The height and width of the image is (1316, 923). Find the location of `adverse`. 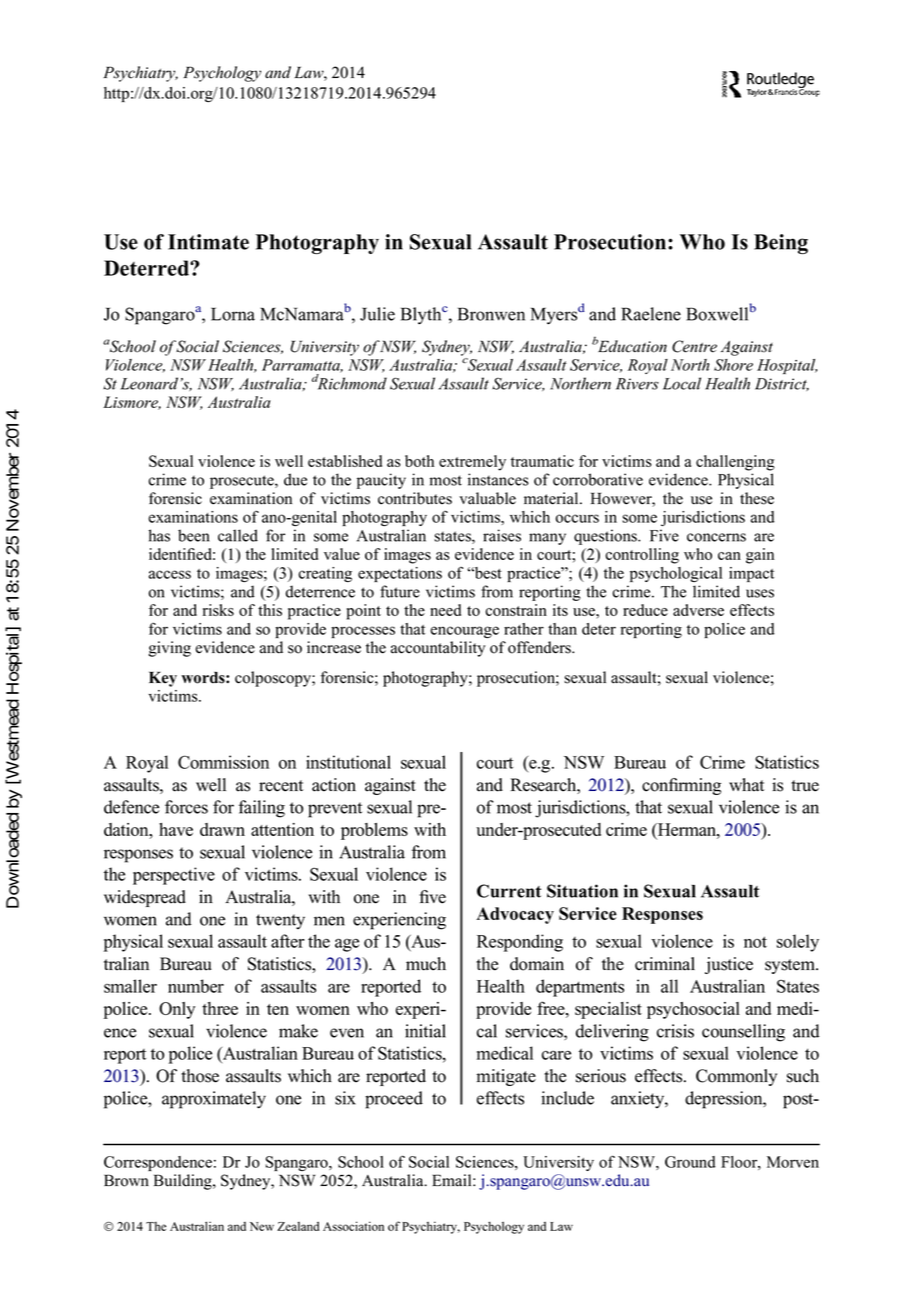

adverse is located at coordinates (698, 610).
